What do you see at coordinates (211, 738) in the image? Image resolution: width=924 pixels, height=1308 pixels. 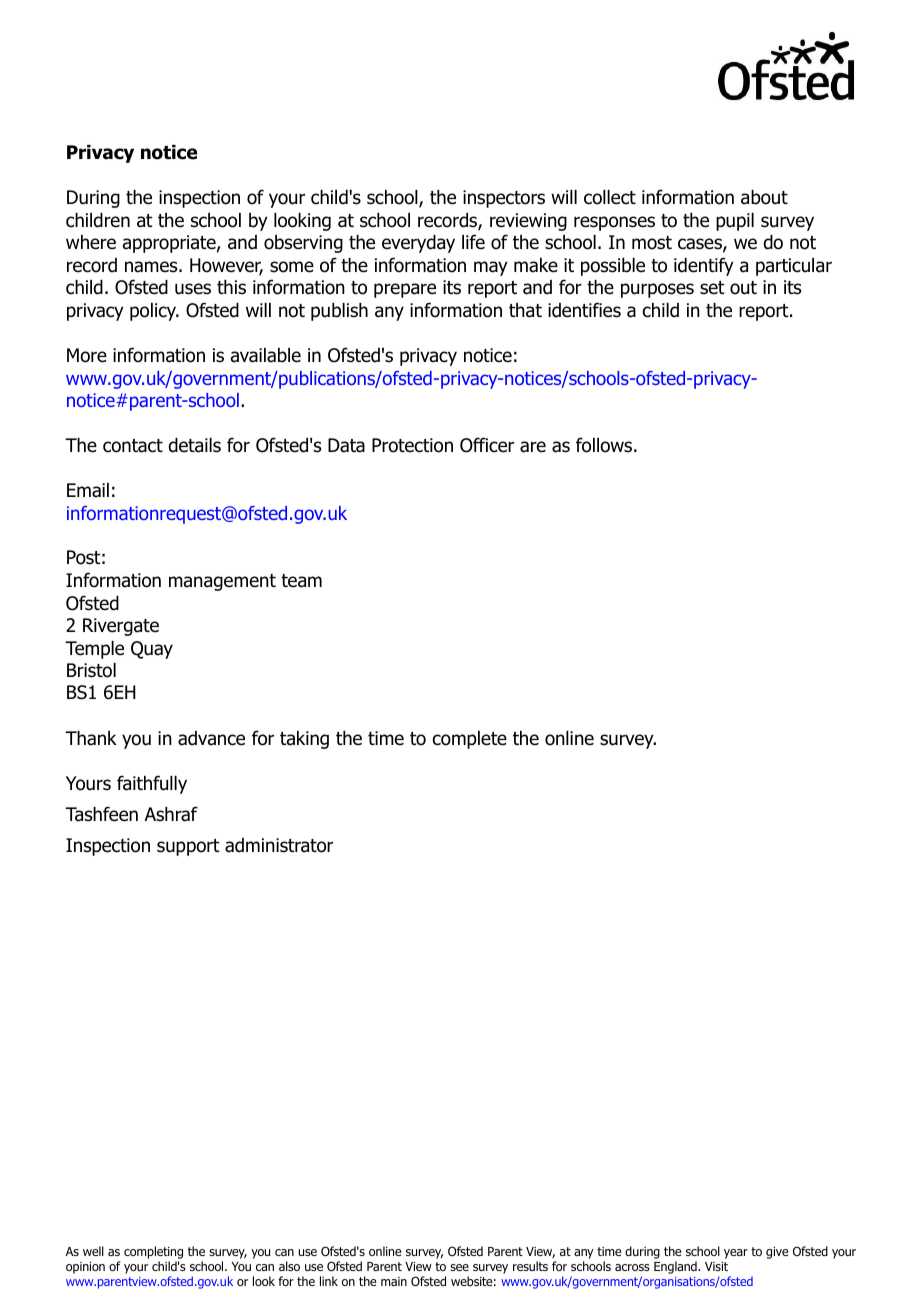 I see `advance` at bounding box center [211, 738].
